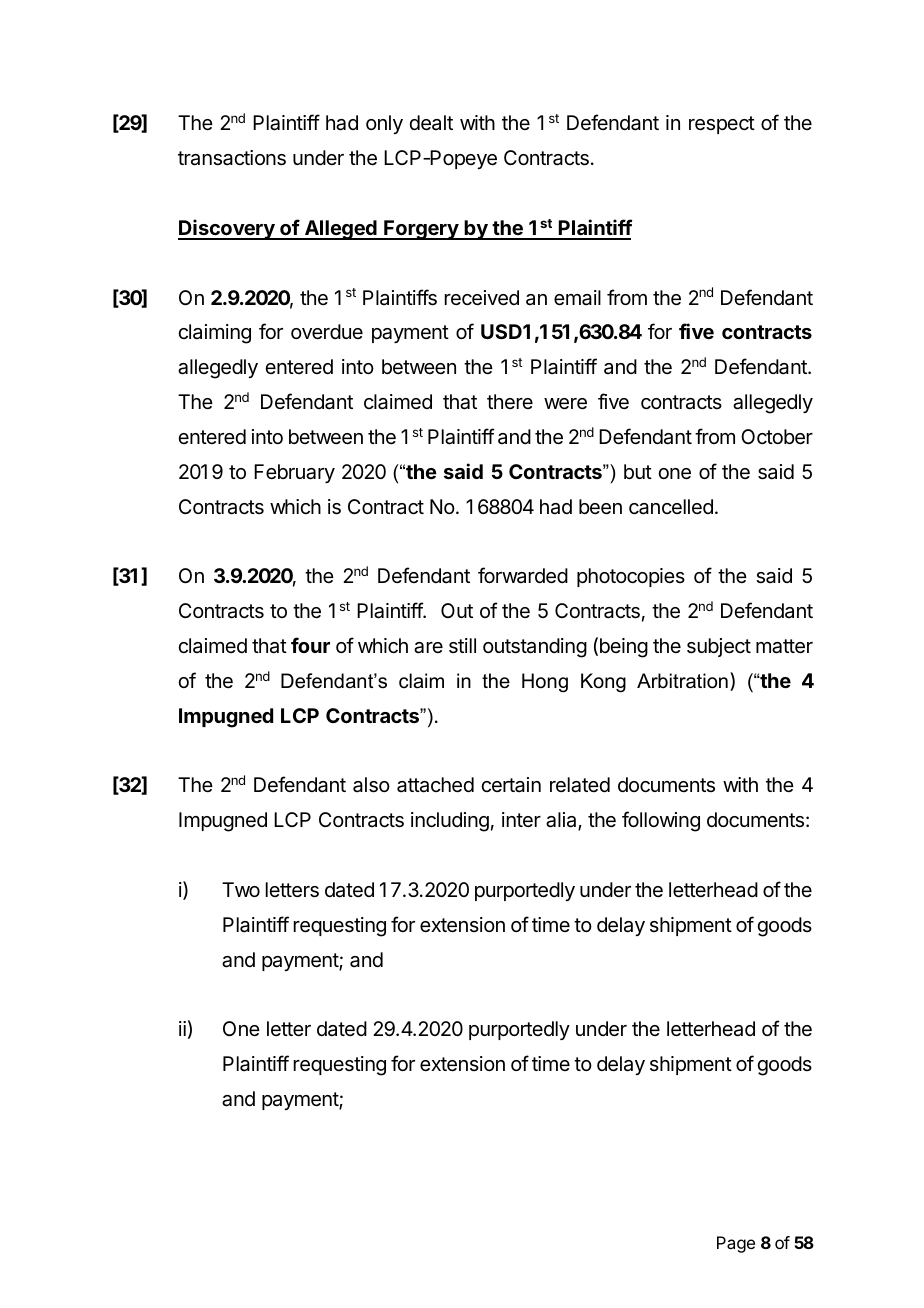 Image resolution: width=924 pixels, height=1308 pixels. I want to click on transactions, so click(232, 158).
